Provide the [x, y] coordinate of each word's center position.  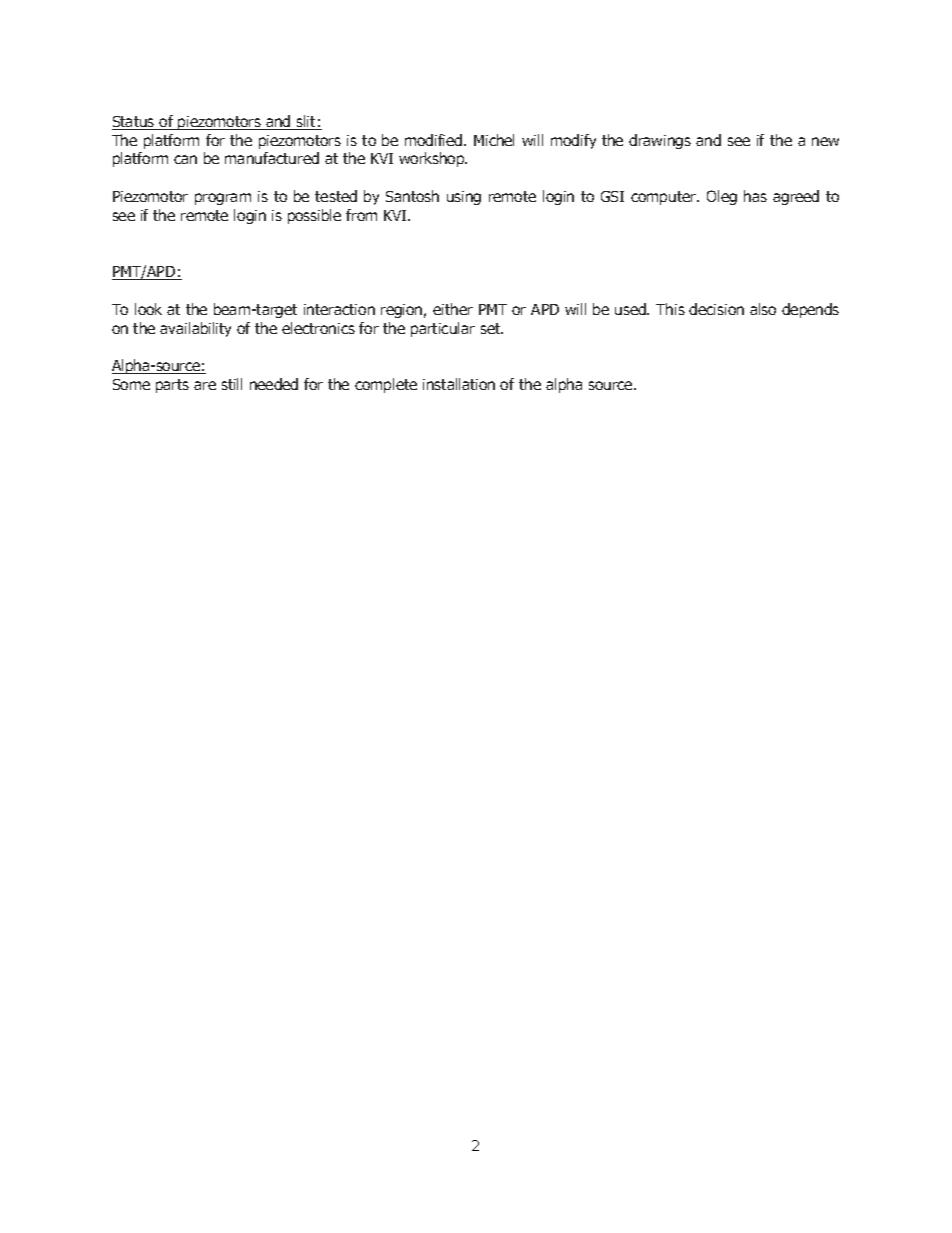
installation [459, 384]
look [148, 309]
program [223, 199]
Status [134, 123]
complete [386, 385]
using [464, 198]
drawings [660, 141]
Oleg [722, 197]
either [453, 309]
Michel [494, 140]
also [763, 309]
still [232, 384]
